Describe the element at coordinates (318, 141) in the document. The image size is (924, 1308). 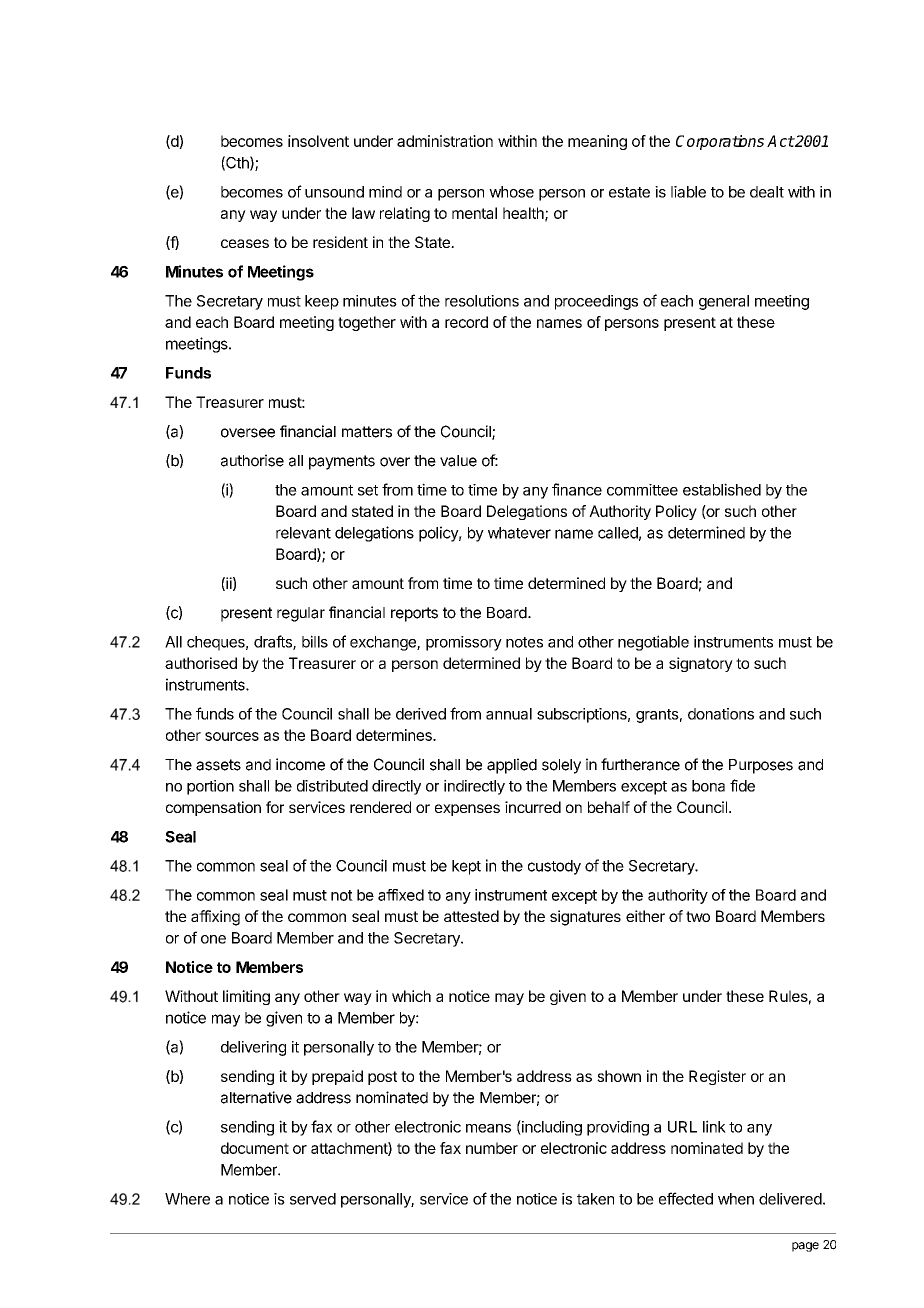
I see `insolvent` at that location.
